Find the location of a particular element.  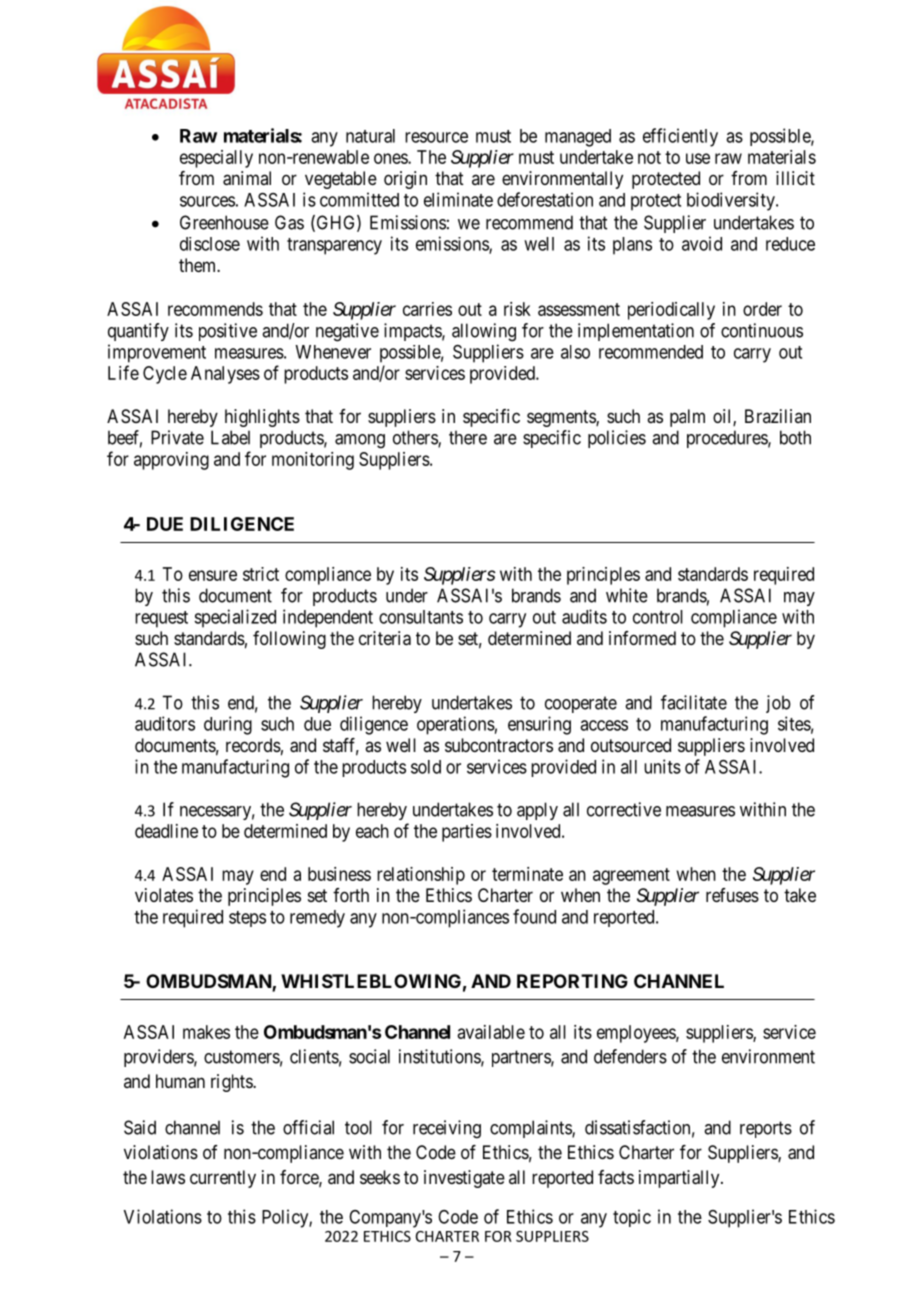

eliminate is located at coordinates (458, 199).
